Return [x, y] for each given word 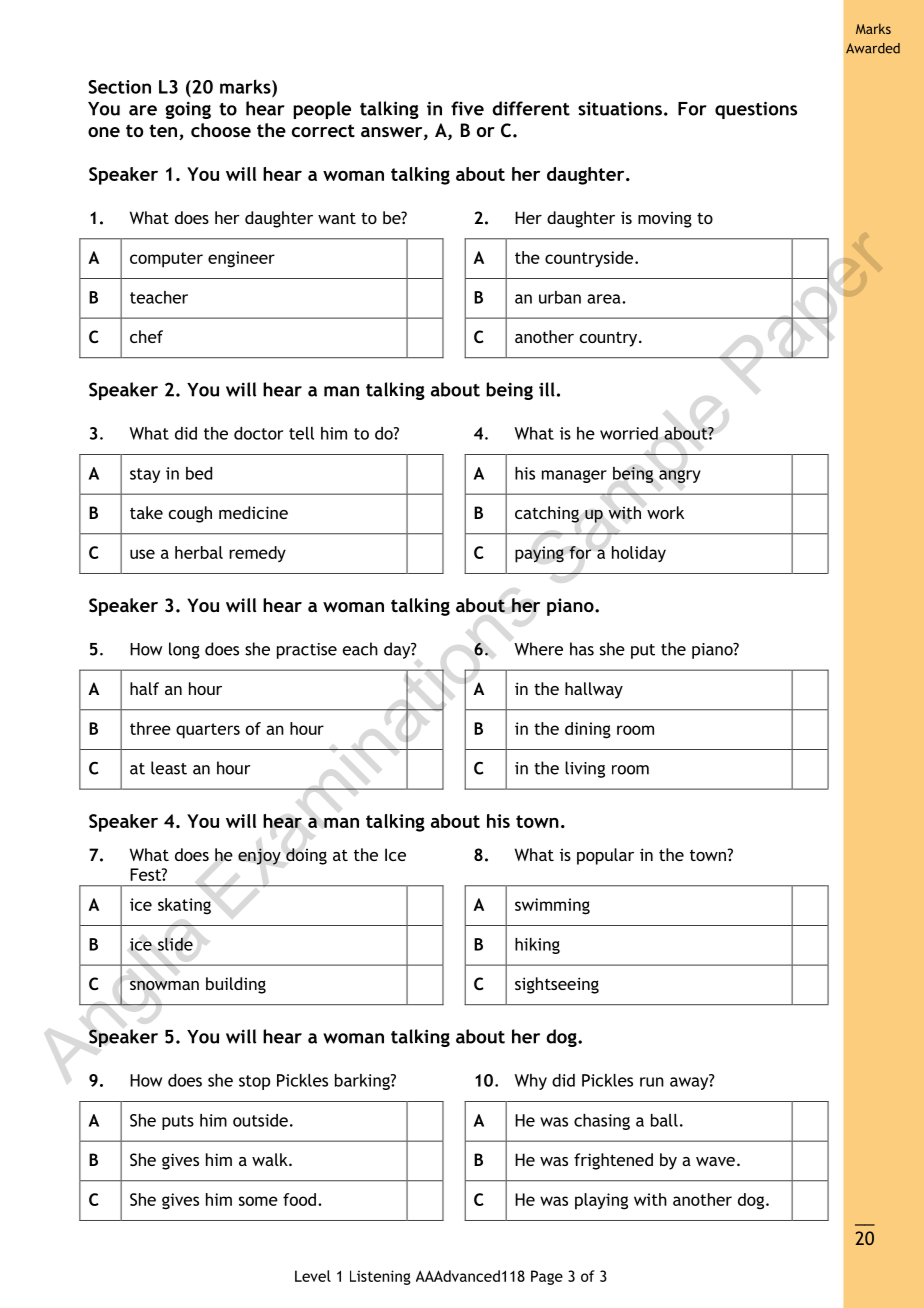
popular [605, 856]
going [188, 110]
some [258, 1201]
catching [547, 514]
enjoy [259, 856]
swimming [552, 906]
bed [199, 473]
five [467, 108]
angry [680, 476]
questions [756, 110]
